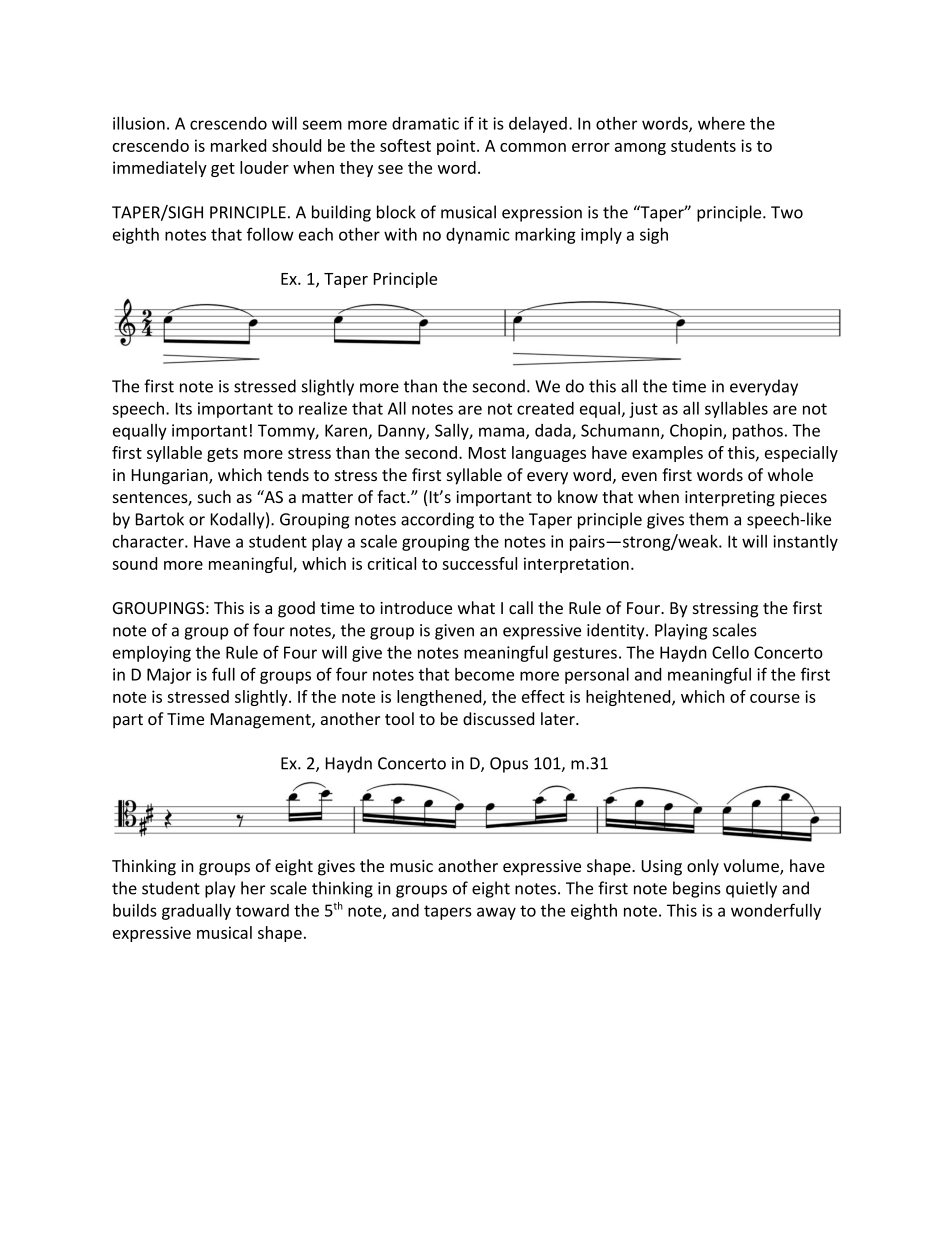 This screenshot has height=1233, width=952. What do you see at coordinates (730, 652) in the screenshot?
I see `Cello` at bounding box center [730, 652].
